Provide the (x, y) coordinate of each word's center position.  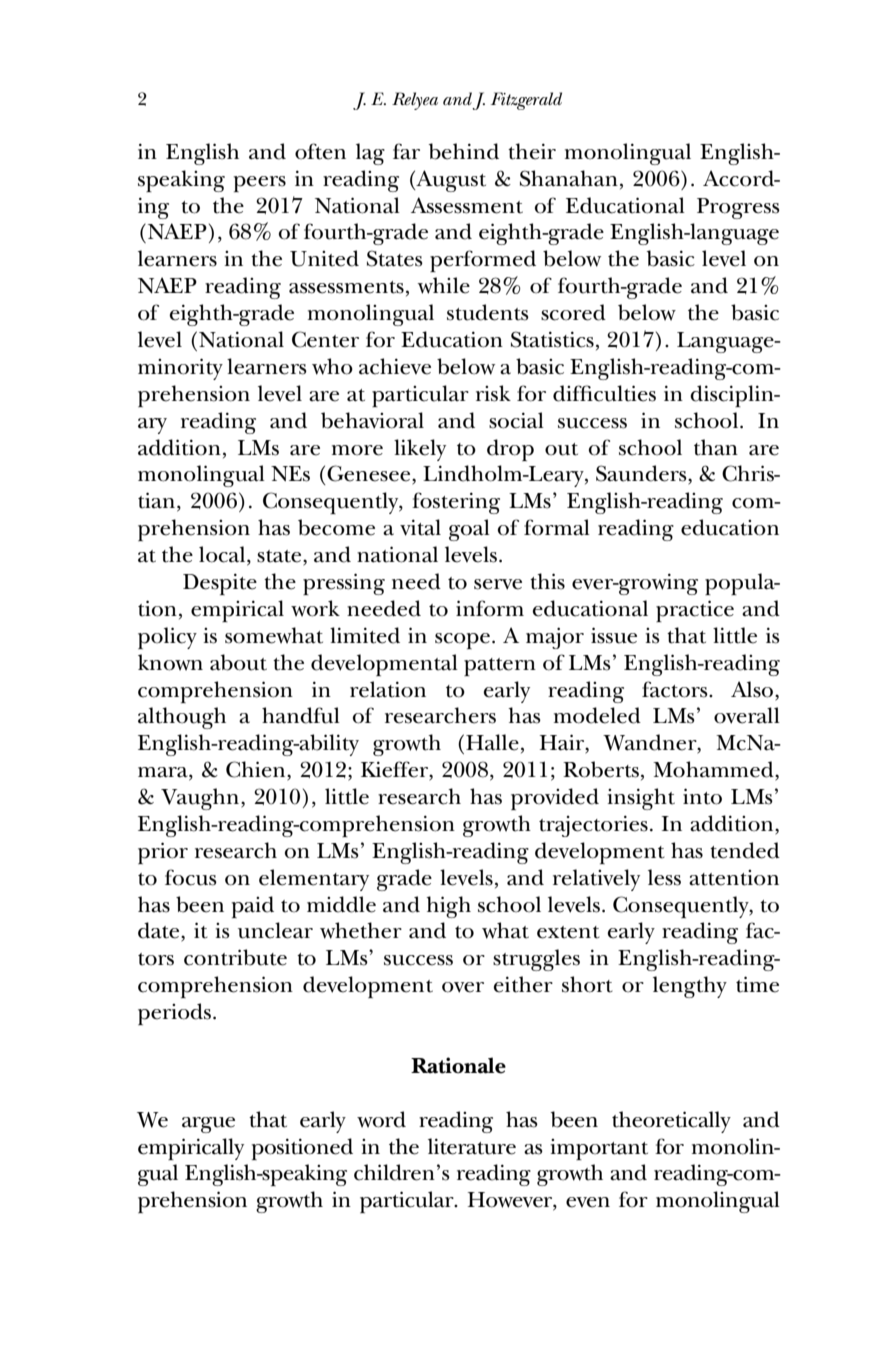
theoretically (671, 1122)
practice (695, 611)
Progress (738, 208)
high (448, 907)
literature (472, 1146)
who (332, 366)
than (716, 447)
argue (208, 1125)
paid (253, 907)
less (664, 877)
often (320, 151)
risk (493, 393)
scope (462, 641)
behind (464, 151)
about (238, 662)
